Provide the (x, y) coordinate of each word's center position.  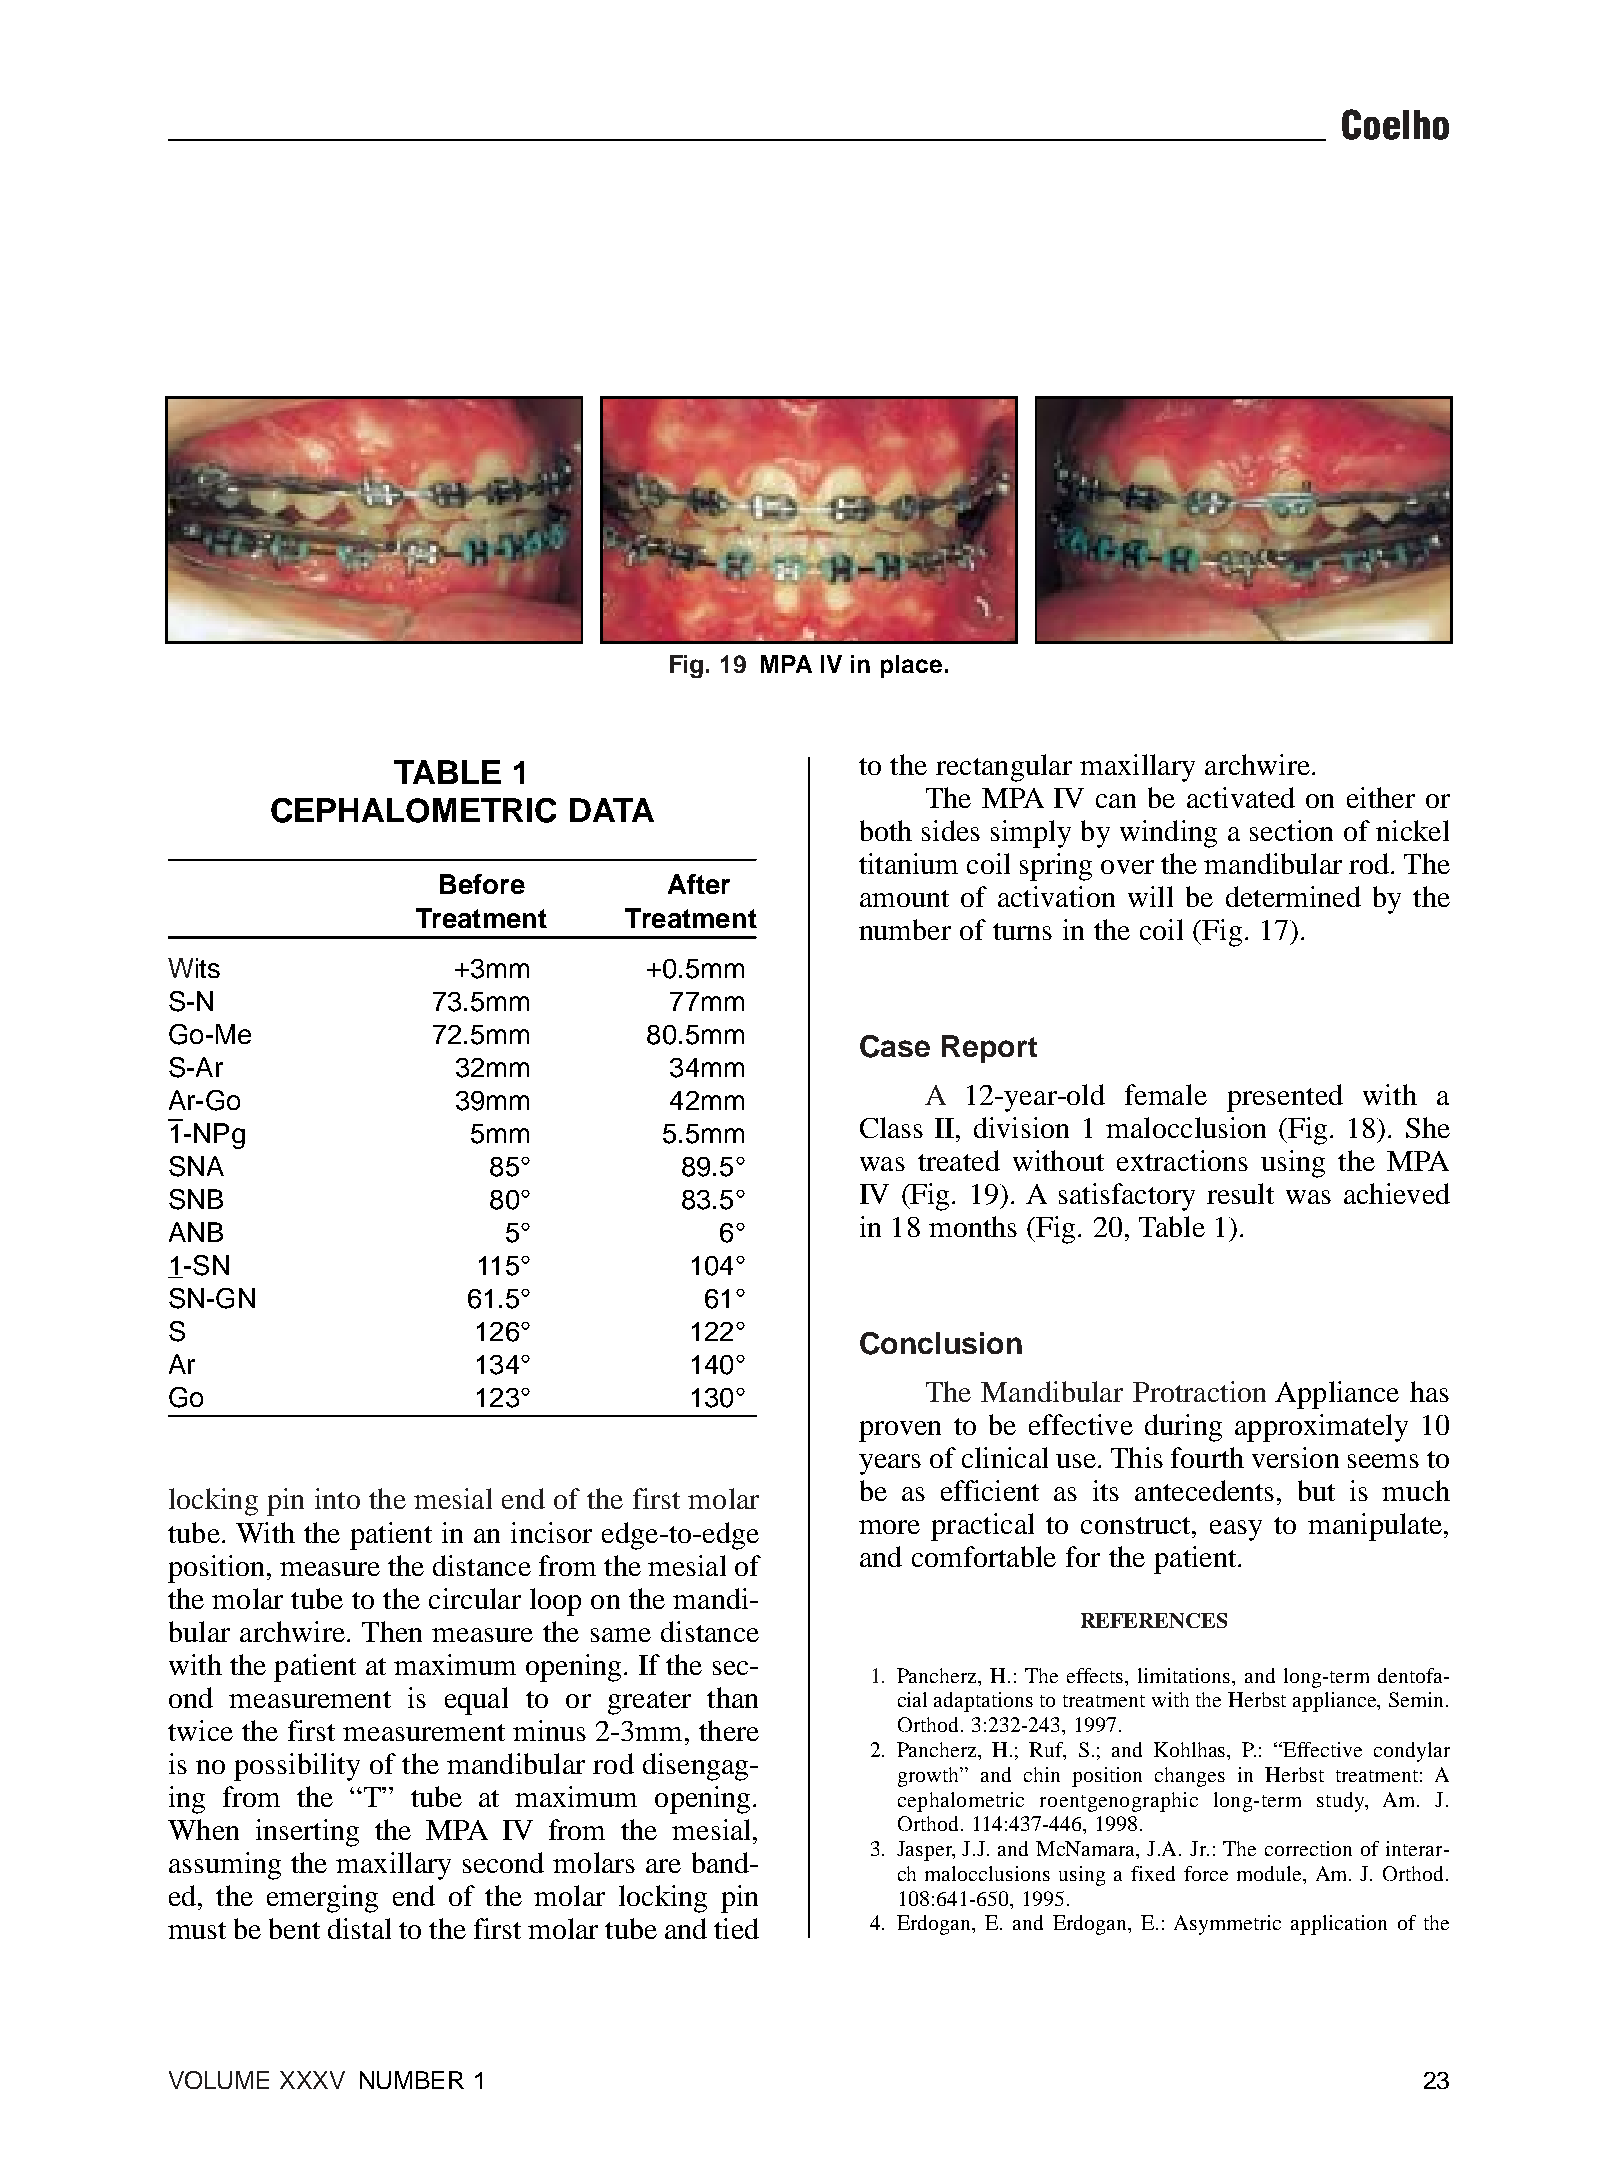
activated (1241, 797)
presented (1285, 1098)
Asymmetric (1227, 1925)
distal (359, 1928)
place (911, 666)
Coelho (1395, 124)
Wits (194, 968)
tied (736, 1928)
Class (891, 1127)
